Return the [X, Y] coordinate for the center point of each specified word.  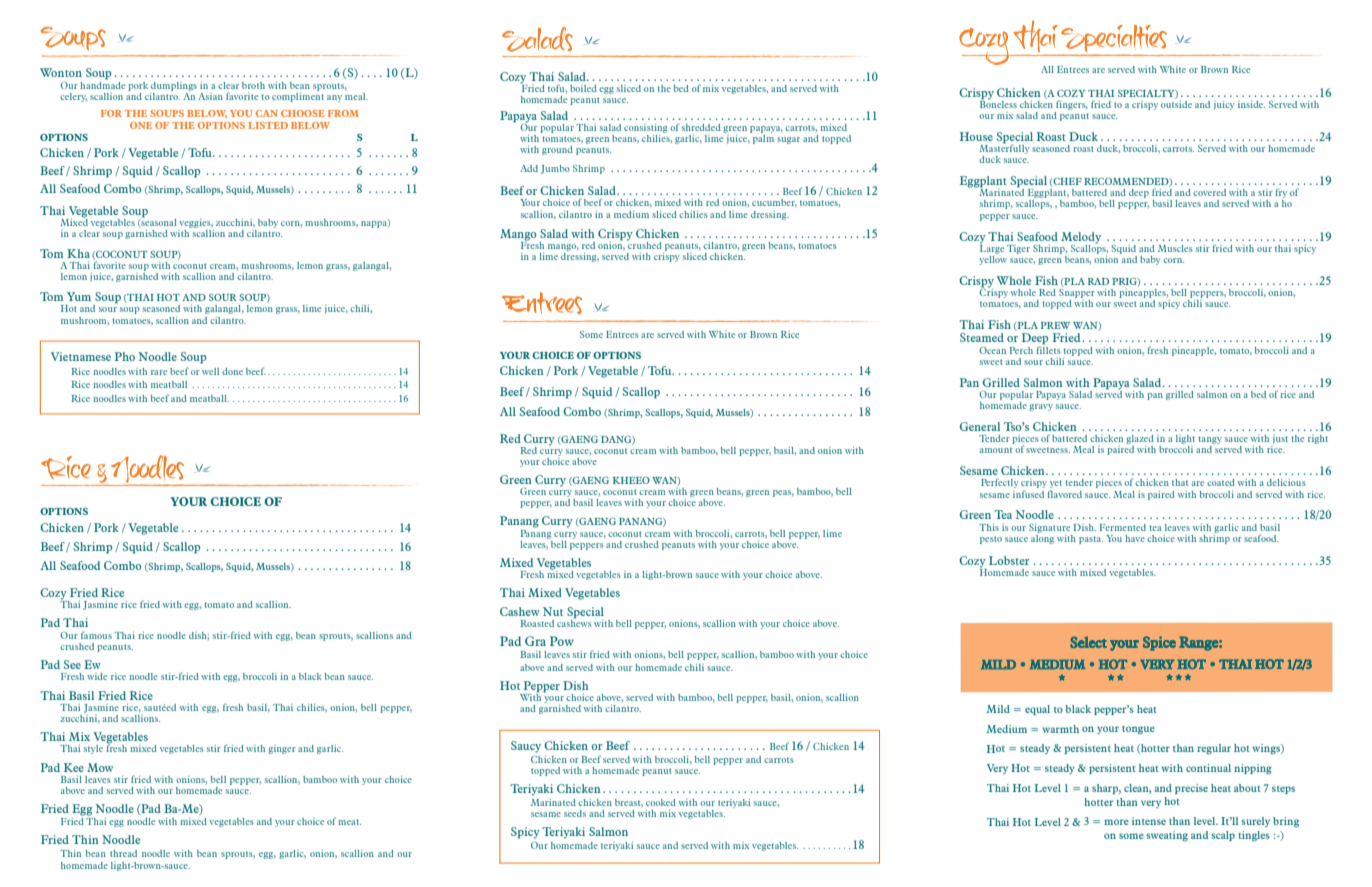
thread [123, 853]
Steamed [982, 337]
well [210, 371]
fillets [1048, 349]
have [1135, 538]
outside [1176, 103]
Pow [562, 641]
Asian [210, 96]
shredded [701, 127]
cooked [661, 802]
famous [96, 635]
